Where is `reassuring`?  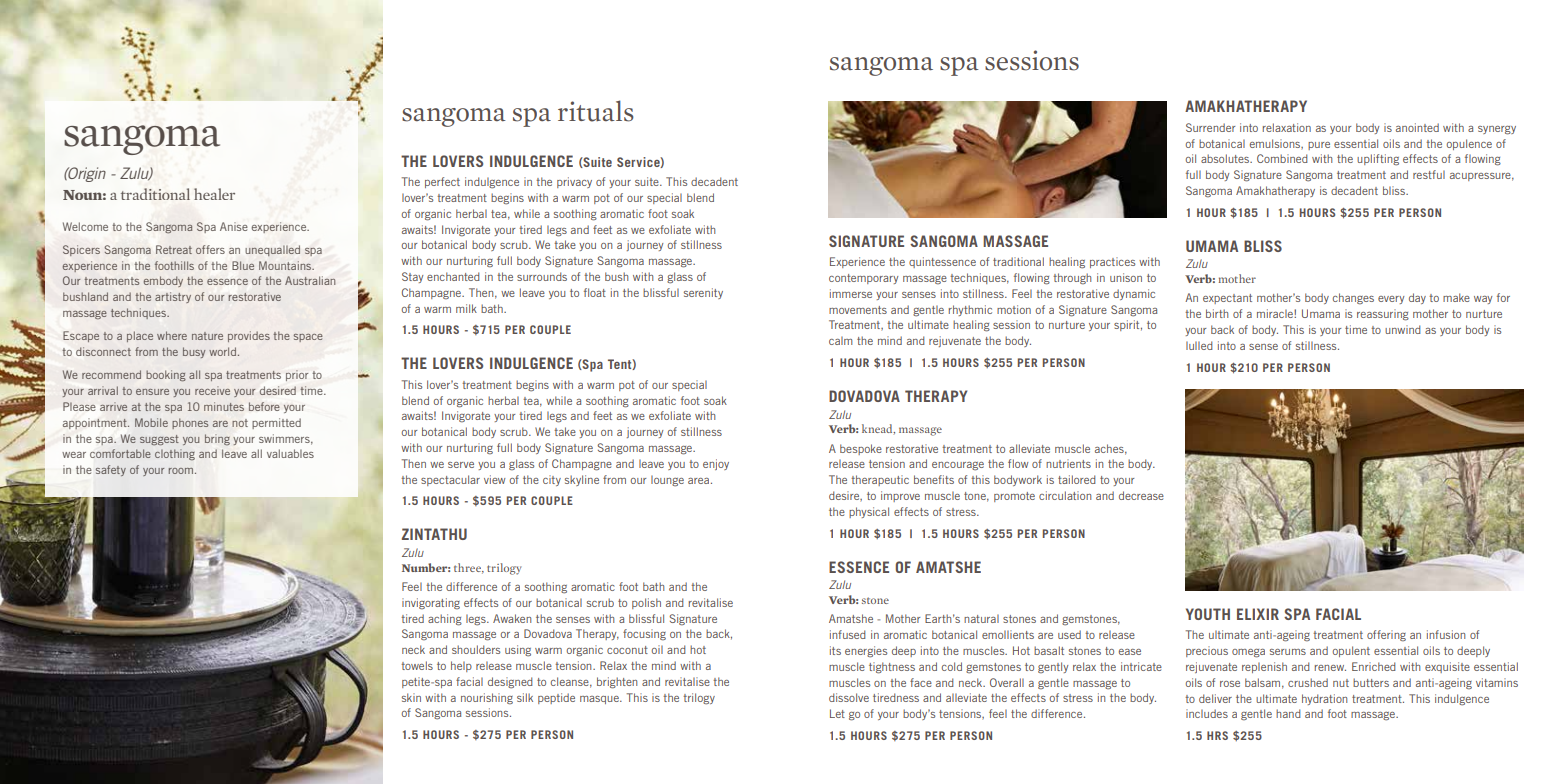 reassuring is located at coordinates (1383, 315).
